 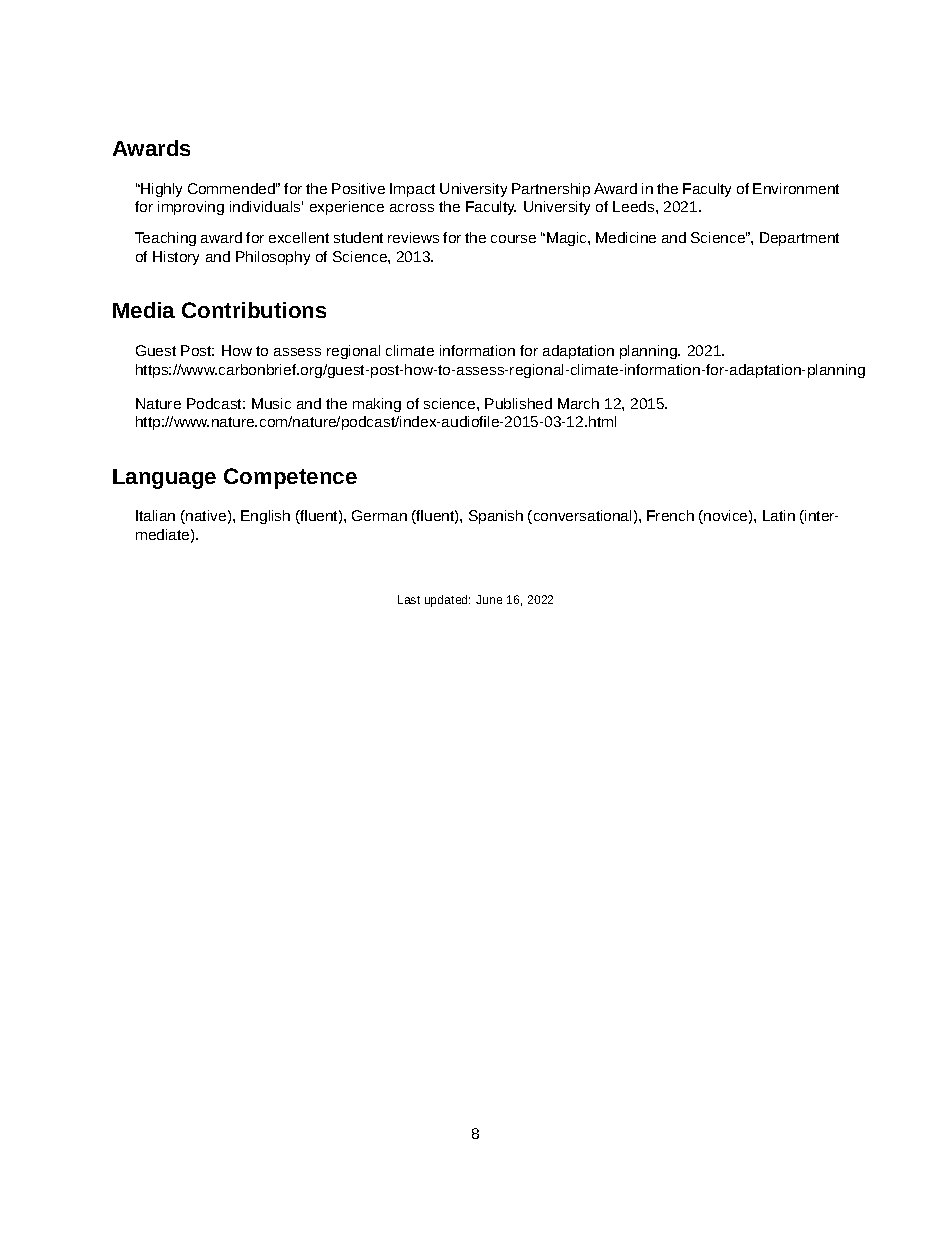 I want to click on March, so click(x=578, y=403).
